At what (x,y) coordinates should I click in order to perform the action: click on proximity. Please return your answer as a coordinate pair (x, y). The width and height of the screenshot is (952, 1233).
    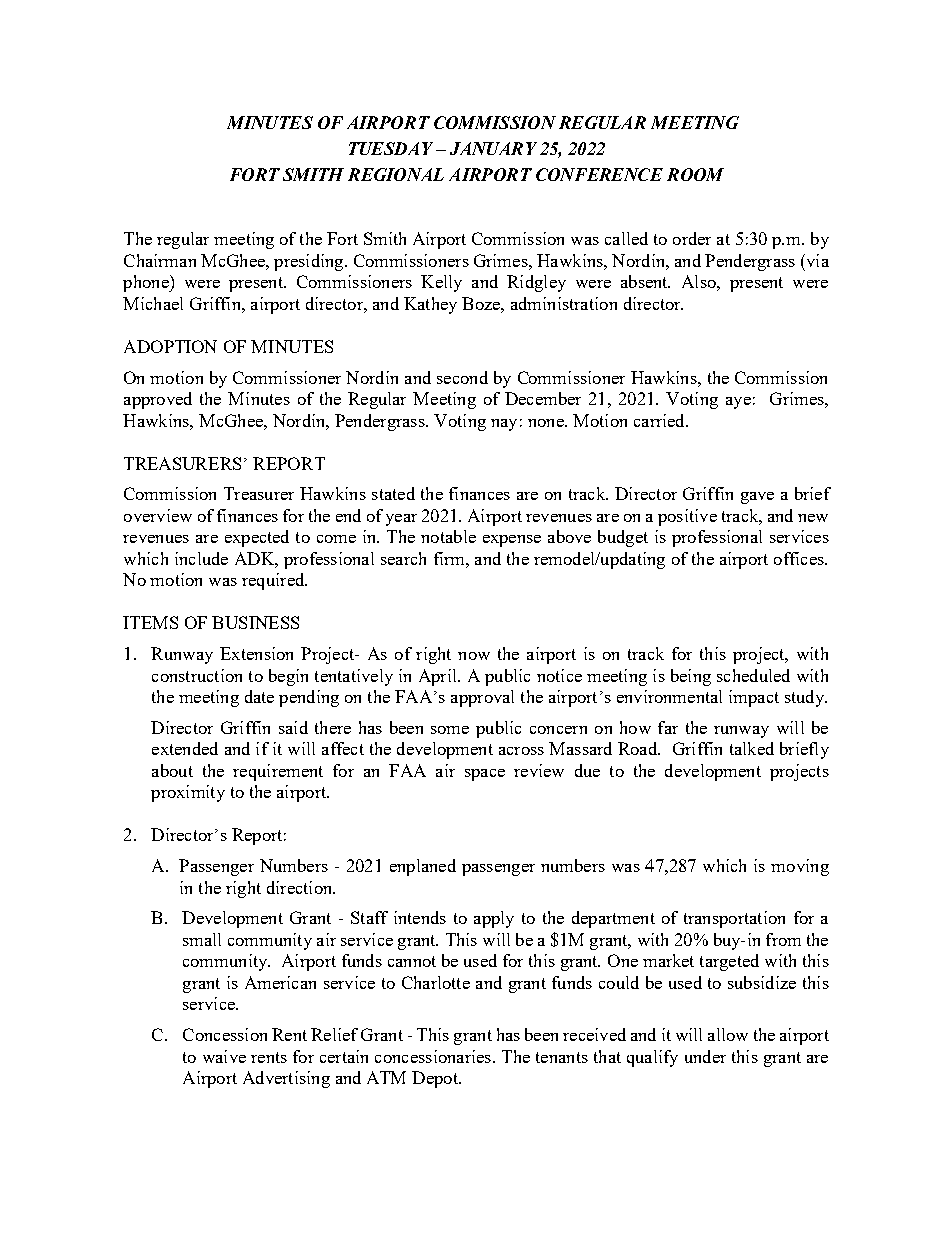
    Looking at the image, I should click on (188, 793).
